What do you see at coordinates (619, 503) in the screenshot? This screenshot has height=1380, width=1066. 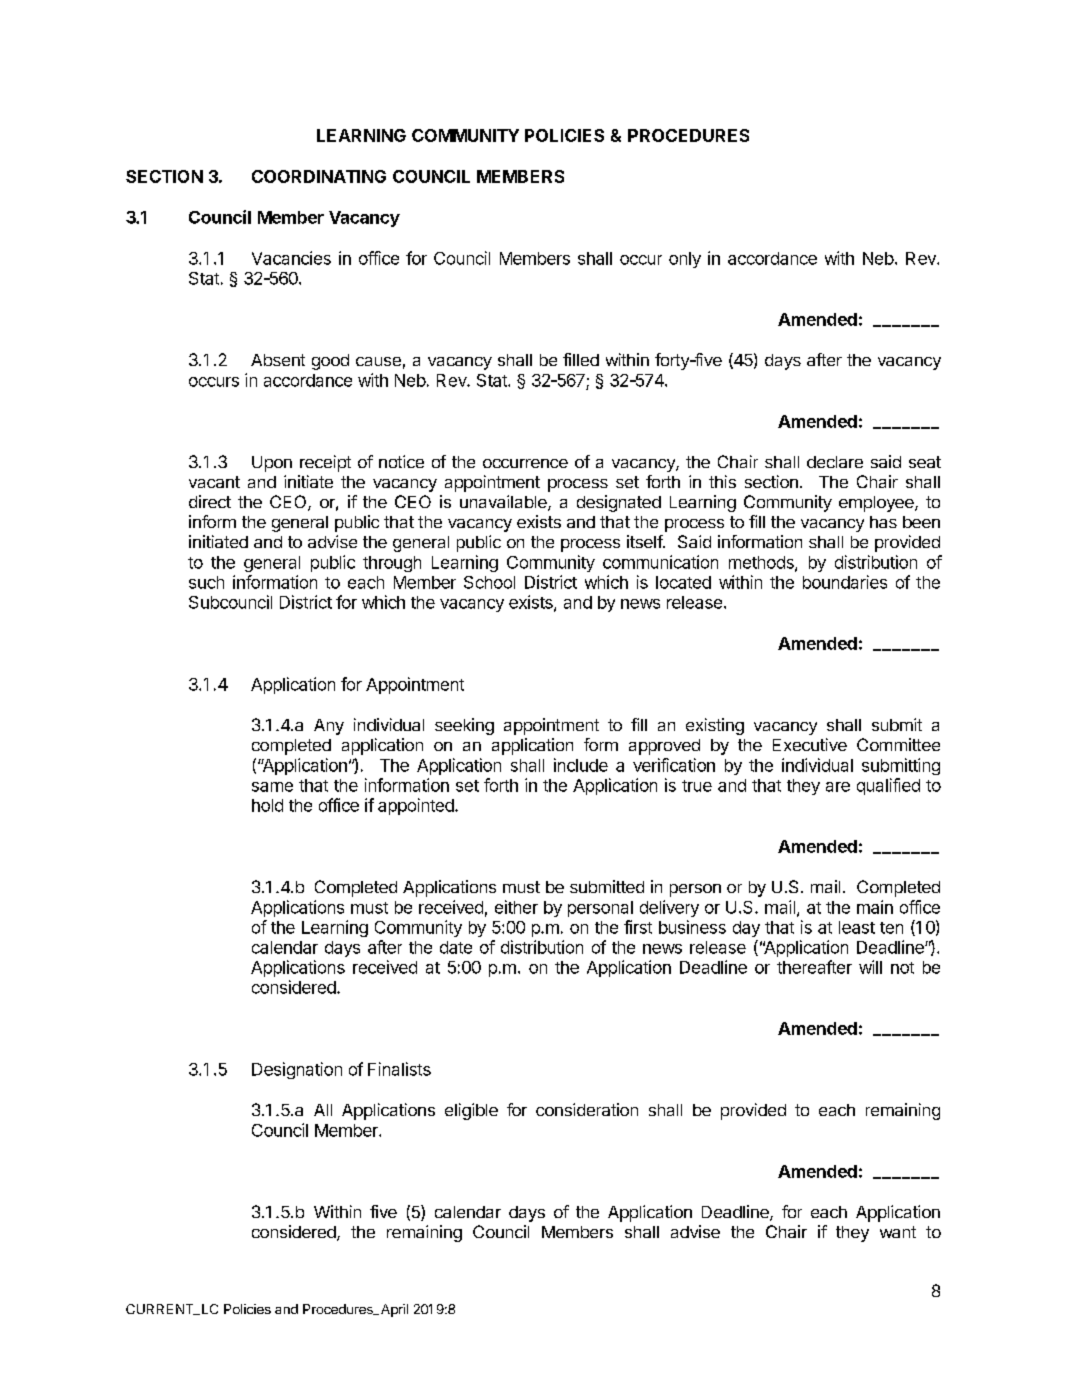 I see `designated` at bounding box center [619, 503].
